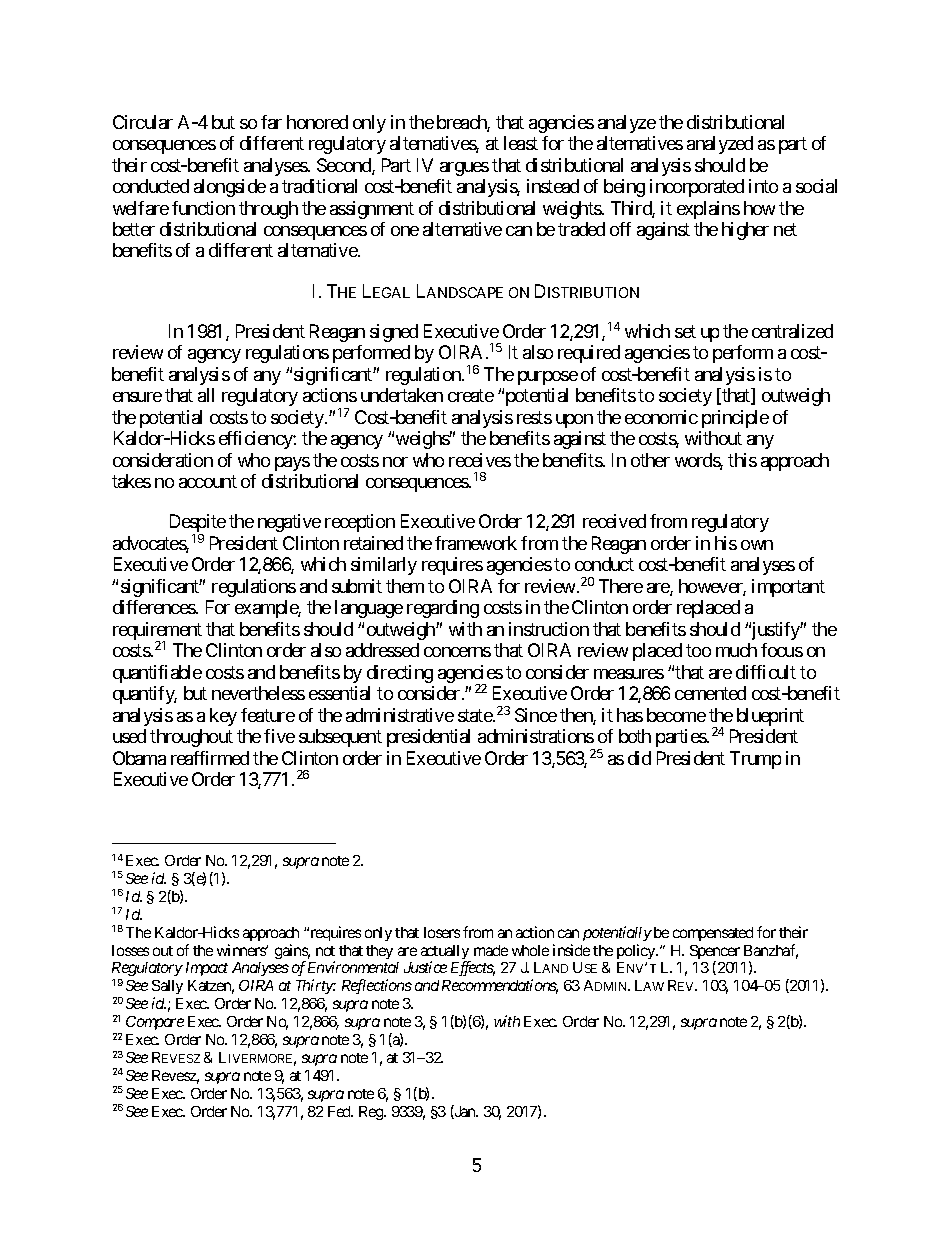 Image resolution: width=952 pixels, height=1233 pixels. What do you see at coordinates (536, 715) in the image?
I see `Since` at bounding box center [536, 715].
